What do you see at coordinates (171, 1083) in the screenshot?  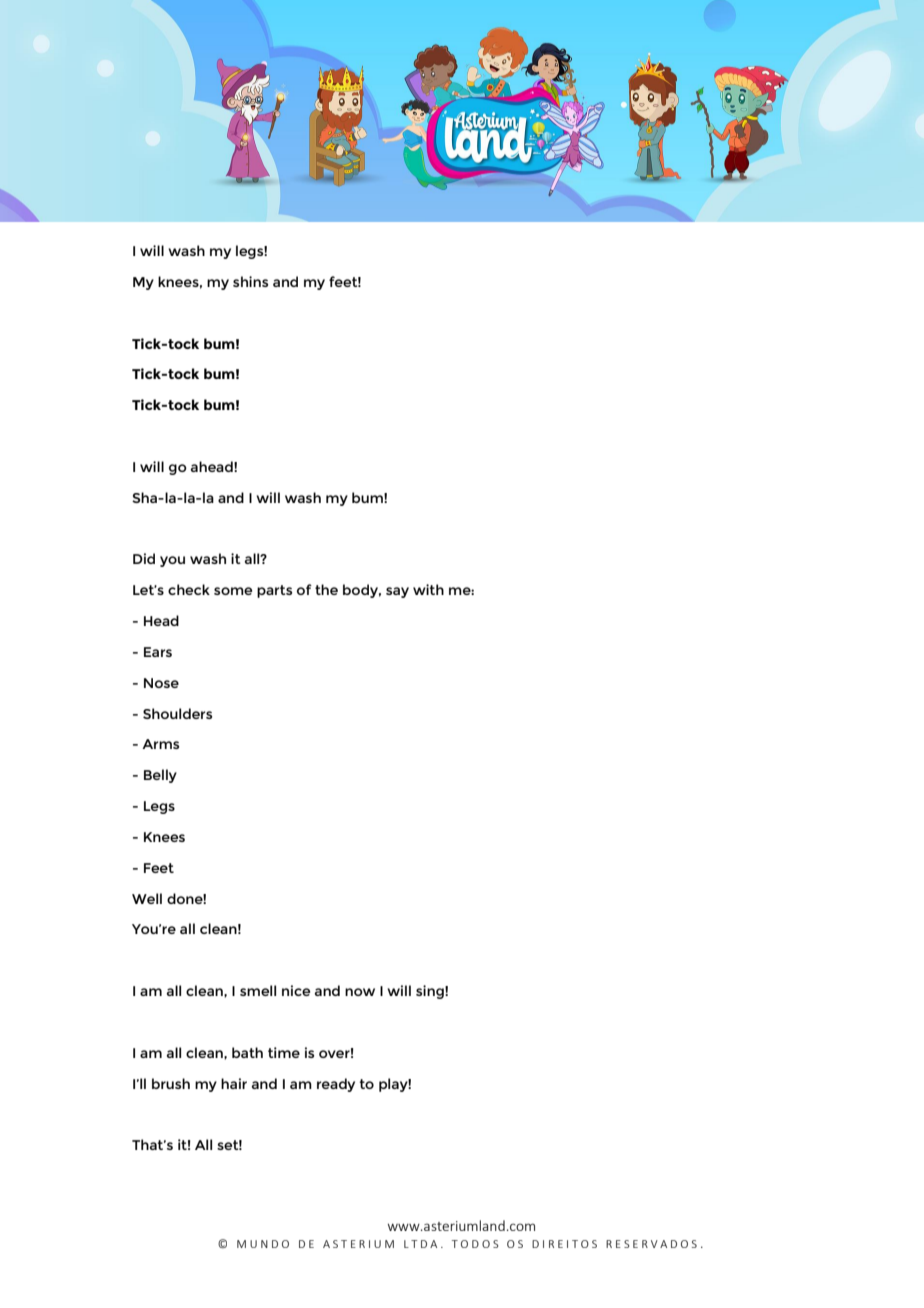 I see `brush` at bounding box center [171, 1083].
